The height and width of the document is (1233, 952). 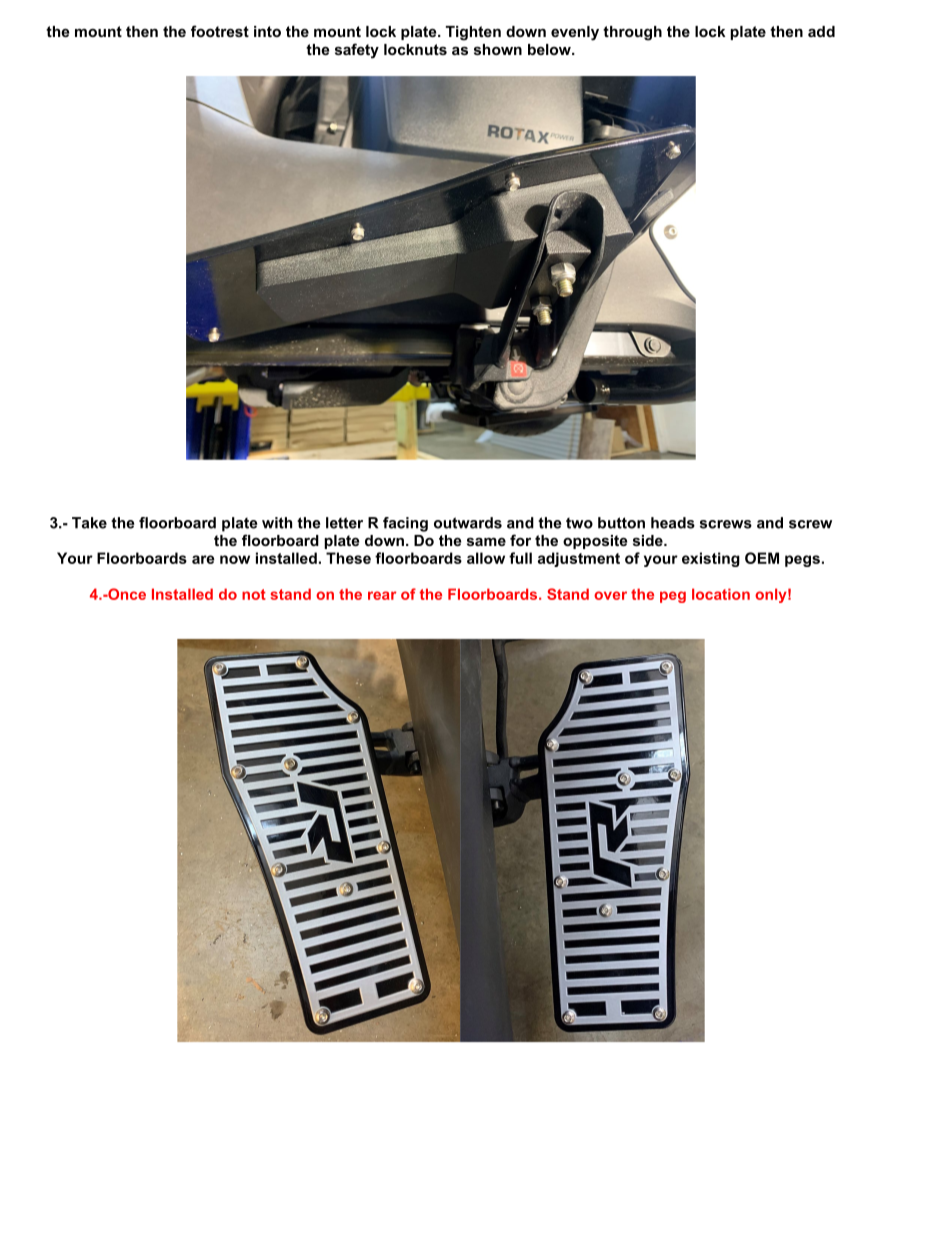 What do you see at coordinates (673, 523) in the document?
I see `heads` at bounding box center [673, 523].
